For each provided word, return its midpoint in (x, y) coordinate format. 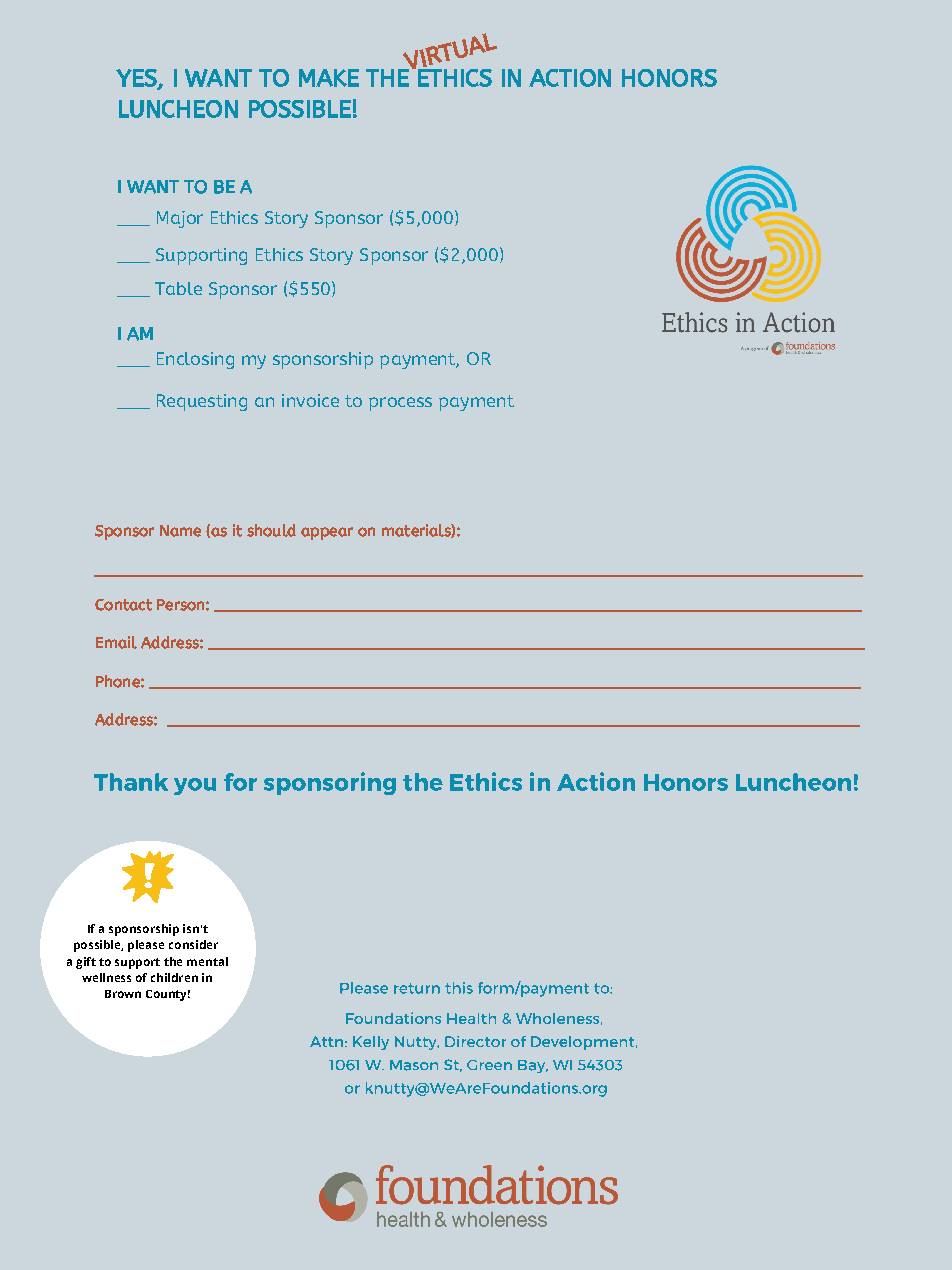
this (459, 988)
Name (180, 531)
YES (137, 79)
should (271, 530)
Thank (131, 782)
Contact (123, 605)
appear (327, 533)
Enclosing (195, 360)
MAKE (329, 78)
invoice (310, 400)
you (195, 786)
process (400, 404)
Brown (123, 994)
